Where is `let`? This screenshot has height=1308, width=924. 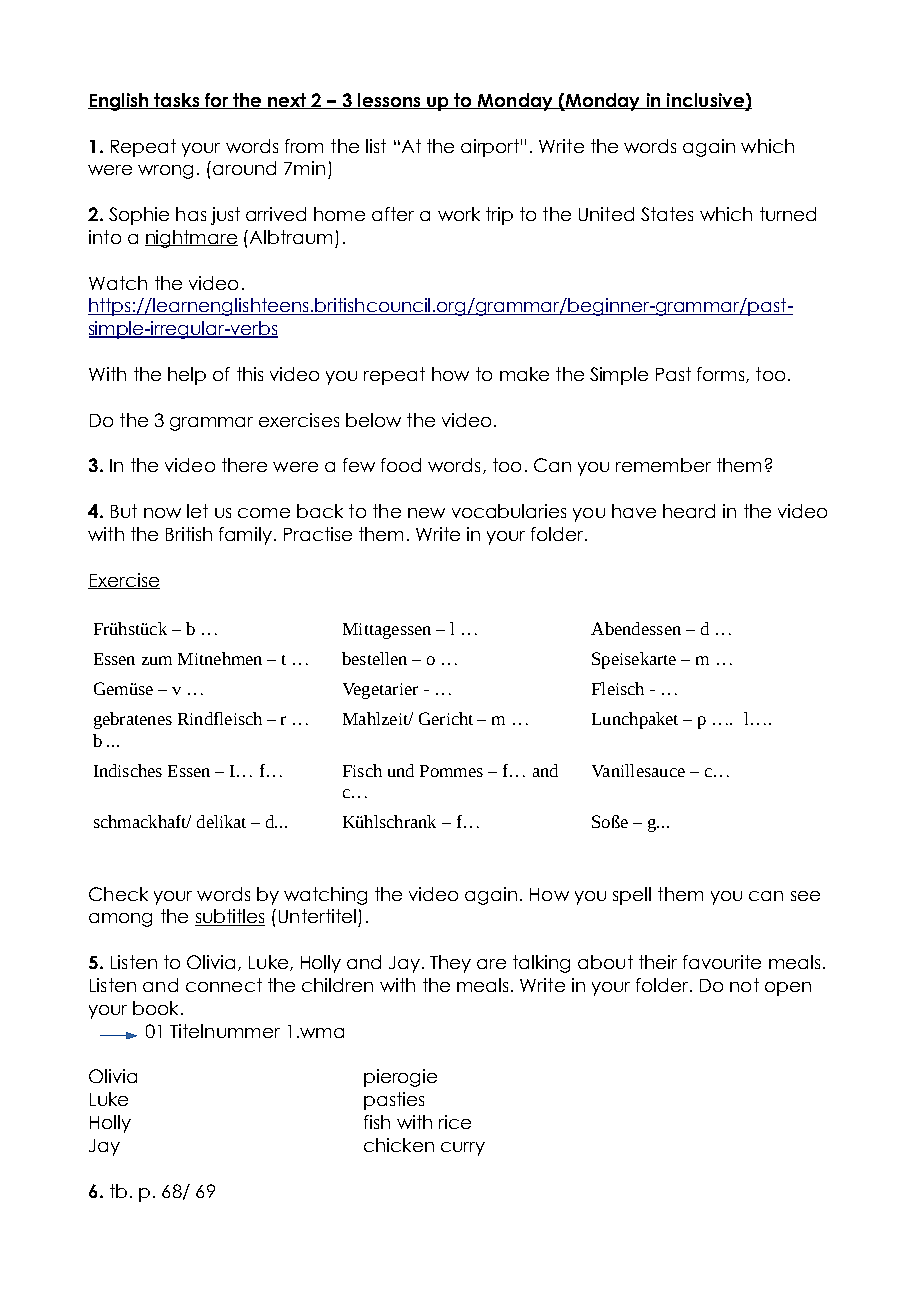 let is located at coordinates (197, 511).
